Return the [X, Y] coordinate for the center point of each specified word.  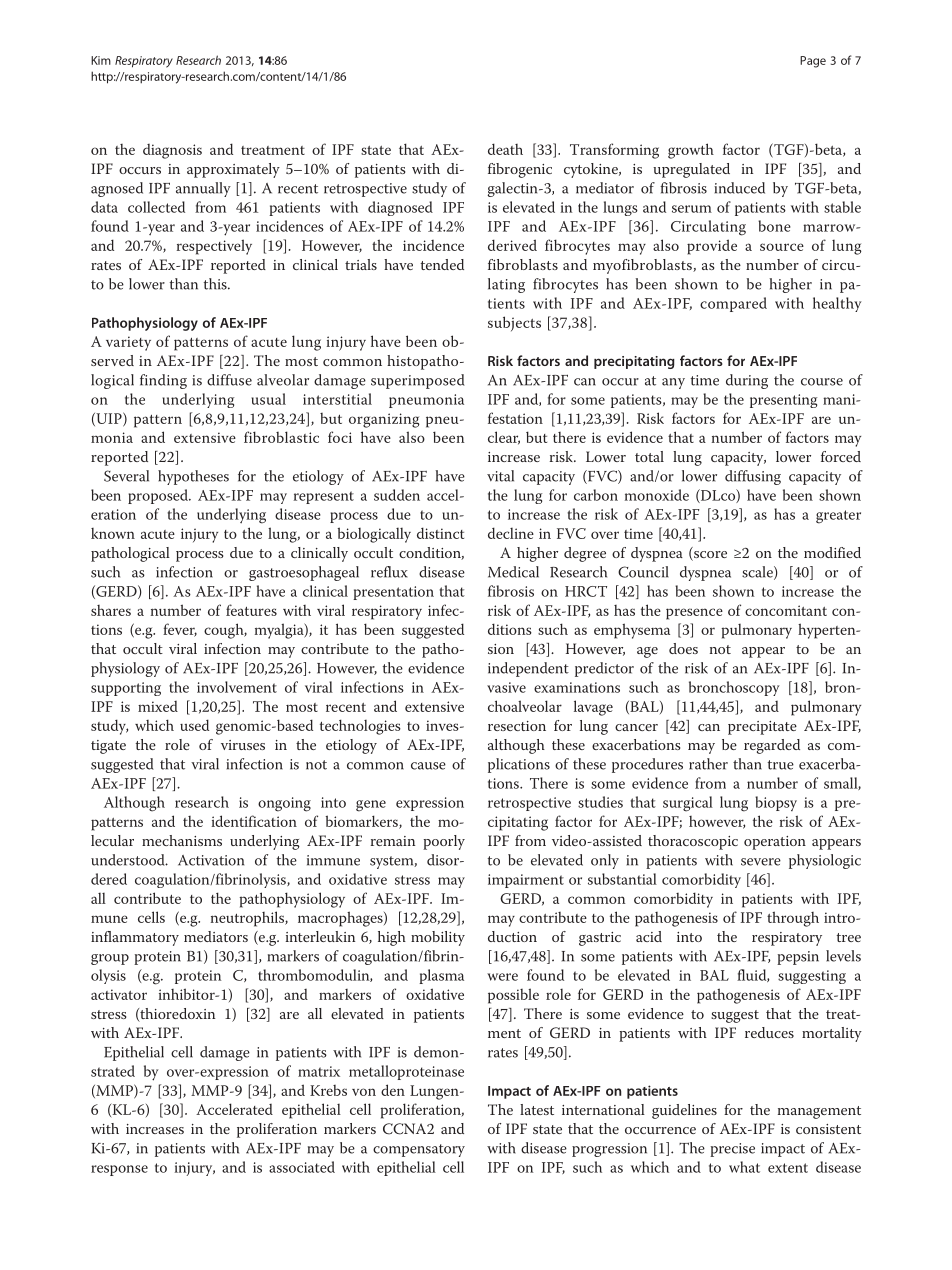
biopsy [776, 803]
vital [500, 476]
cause [428, 766]
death [505, 149]
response [119, 1170]
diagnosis [172, 151]
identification [254, 821]
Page [813, 62]
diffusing [753, 477]
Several [126, 476]
